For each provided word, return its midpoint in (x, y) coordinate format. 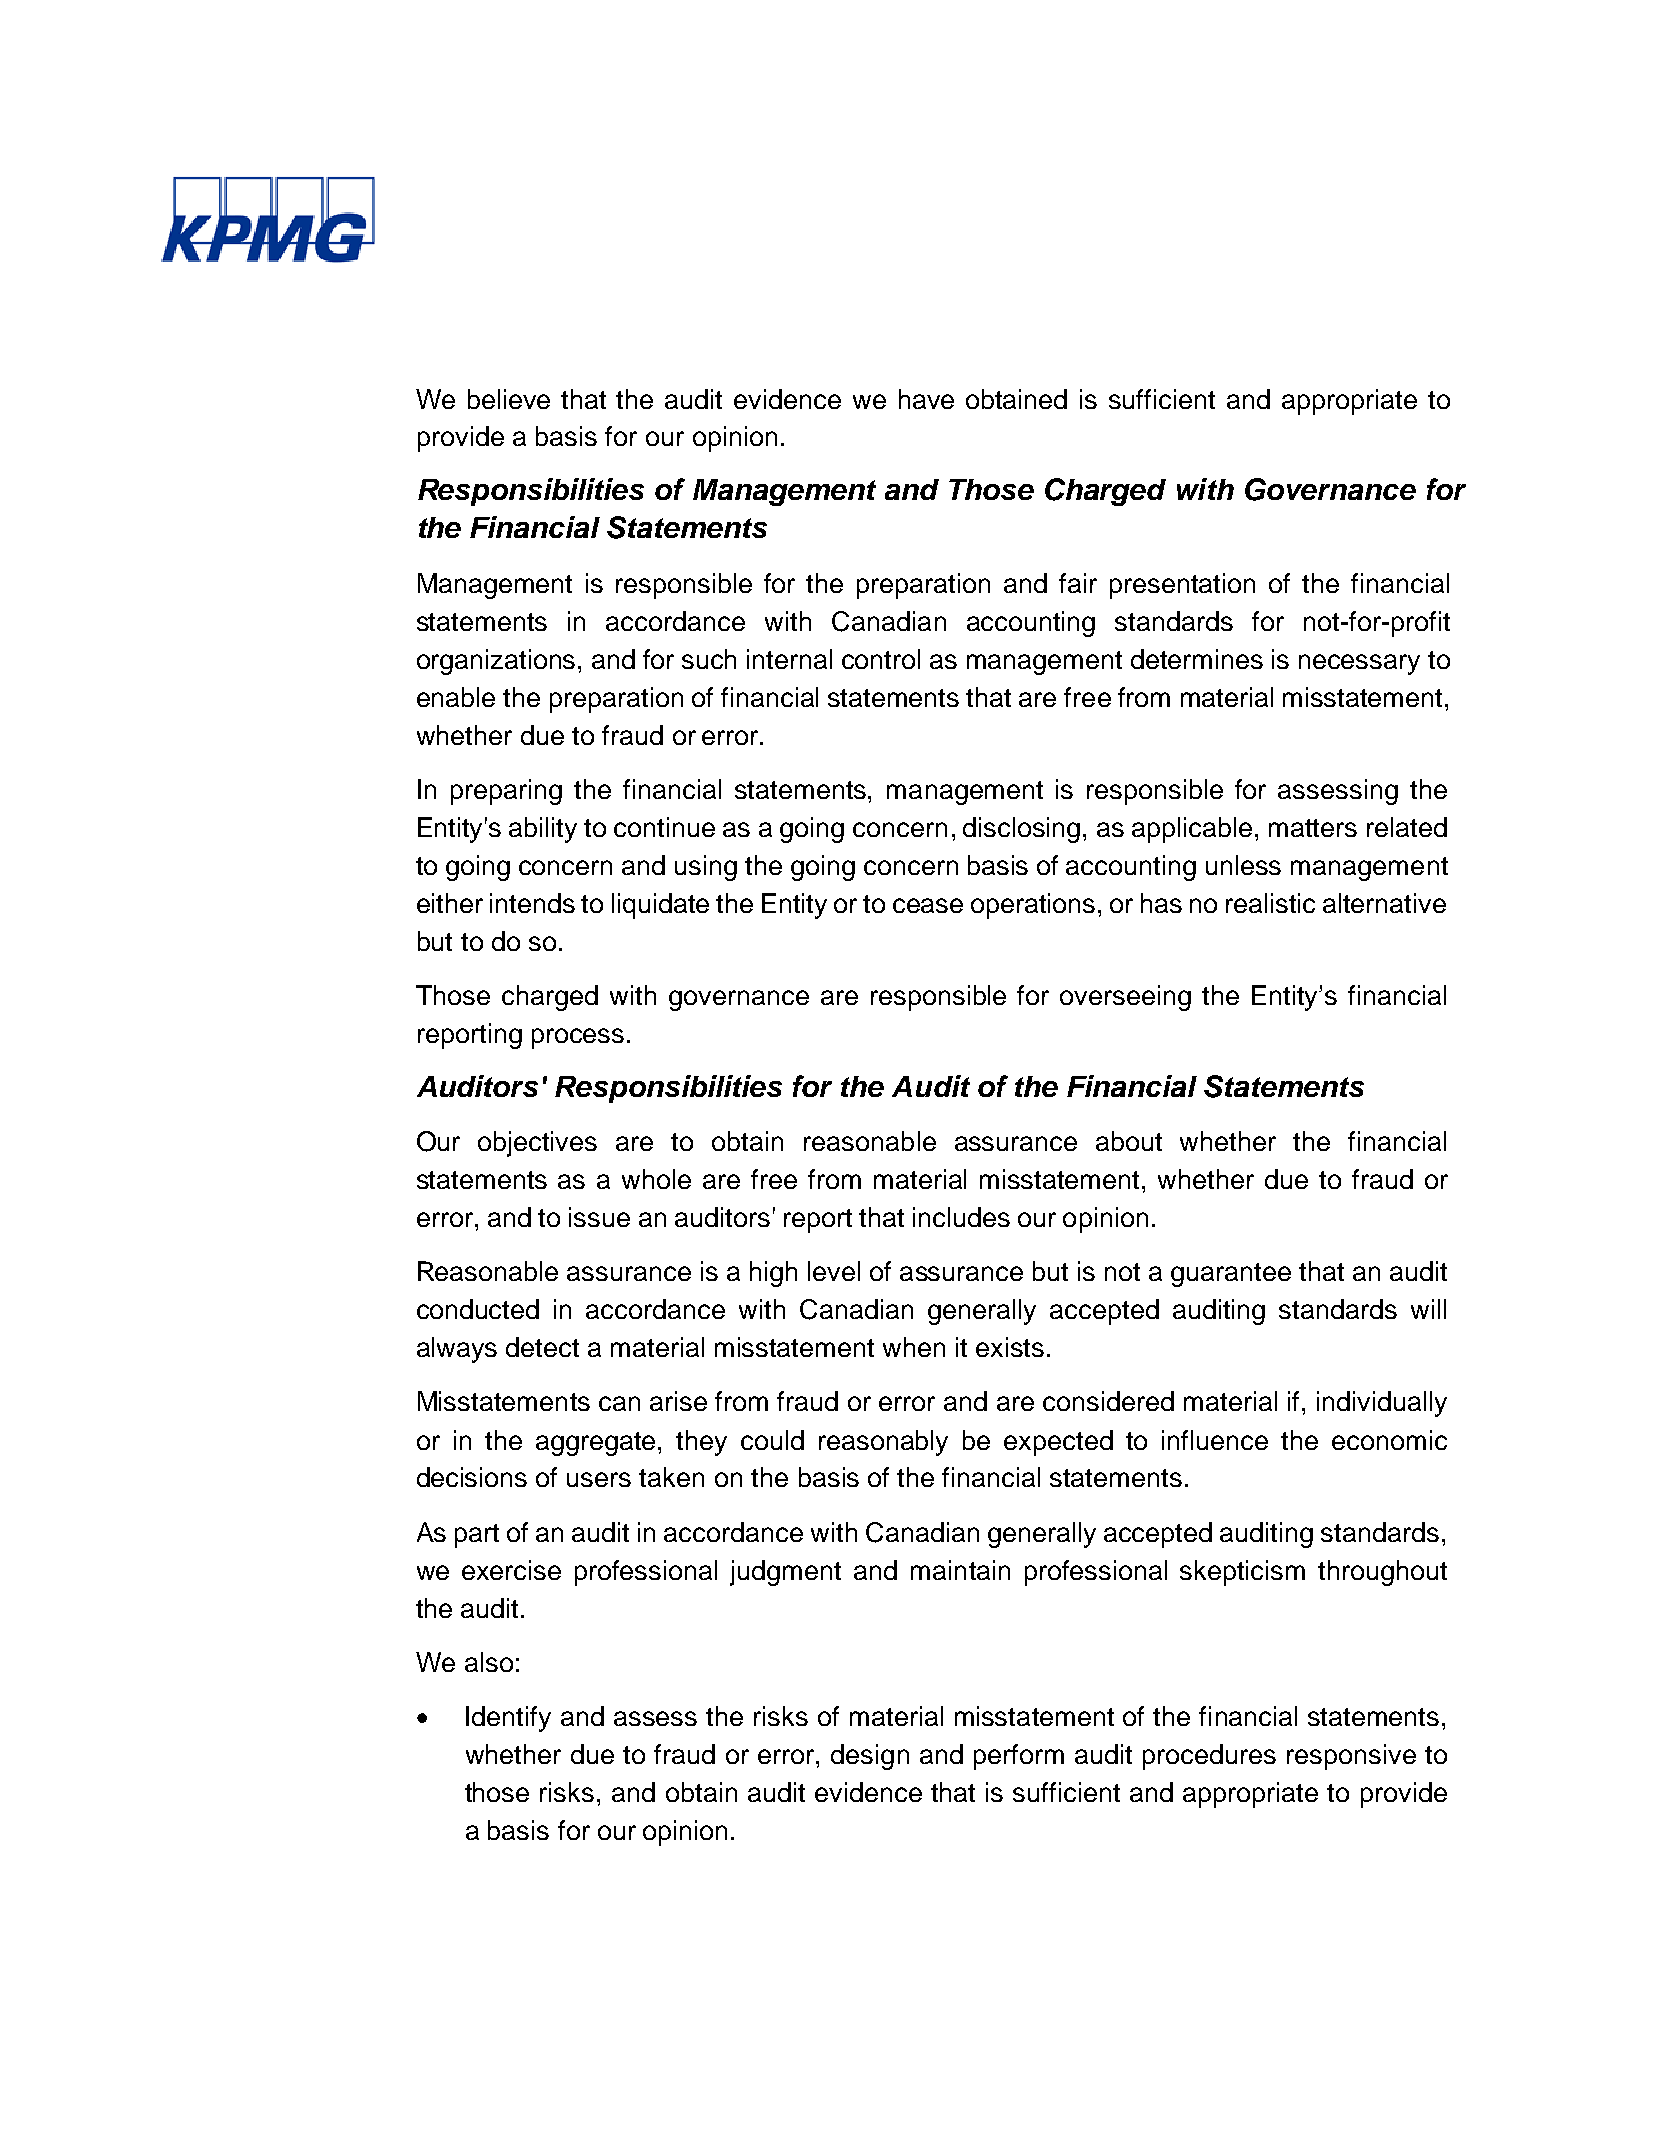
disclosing (1021, 830)
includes (961, 1217)
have (926, 399)
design (870, 1757)
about (1129, 1141)
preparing (506, 792)
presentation (1182, 586)
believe (509, 399)
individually (1382, 1404)
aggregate (597, 1444)
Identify (508, 1719)
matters (1313, 828)
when (914, 1347)
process (578, 1038)
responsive (1351, 1757)
